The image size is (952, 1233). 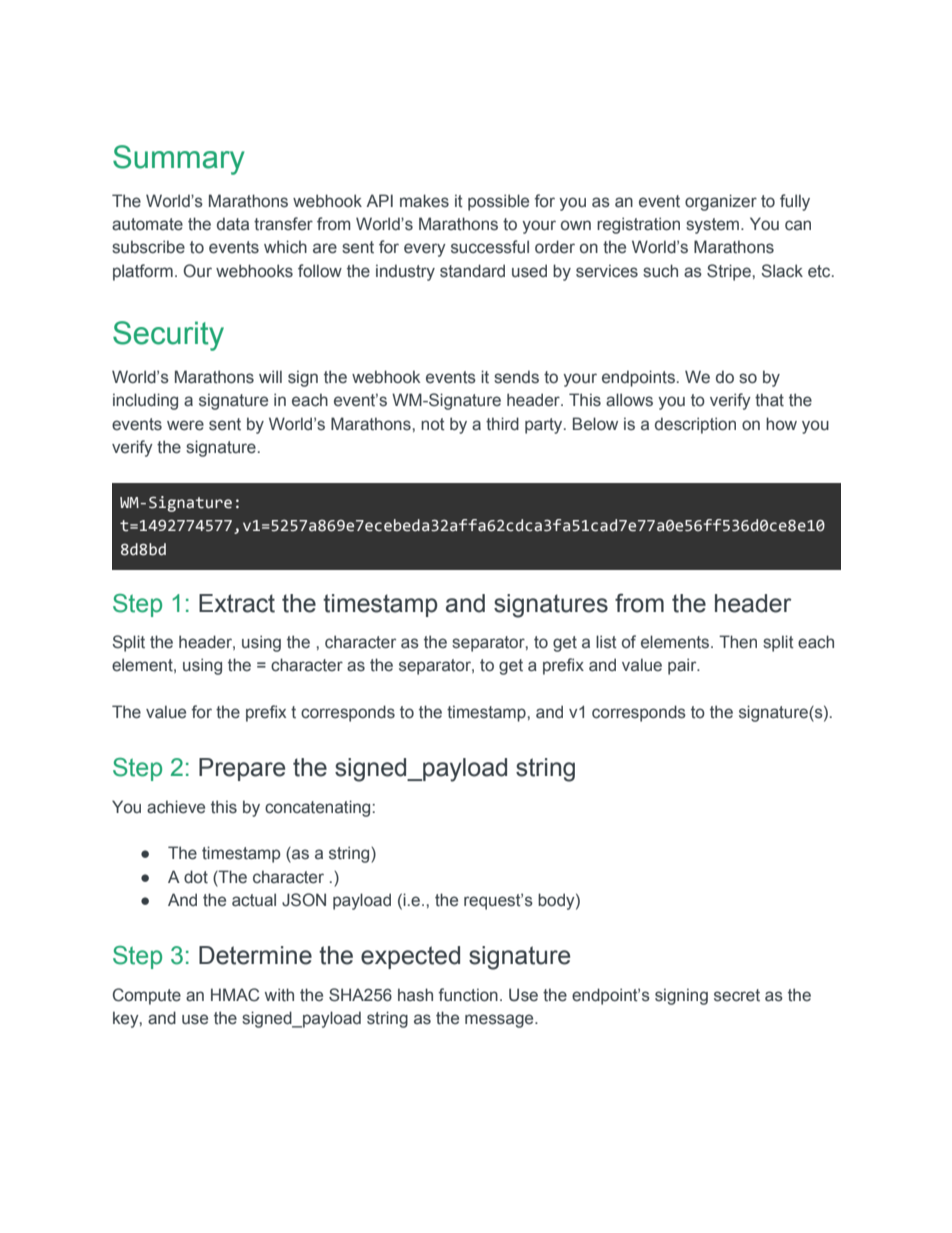 What do you see at coordinates (235, 995) in the screenshot?
I see `HMAC` at bounding box center [235, 995].
